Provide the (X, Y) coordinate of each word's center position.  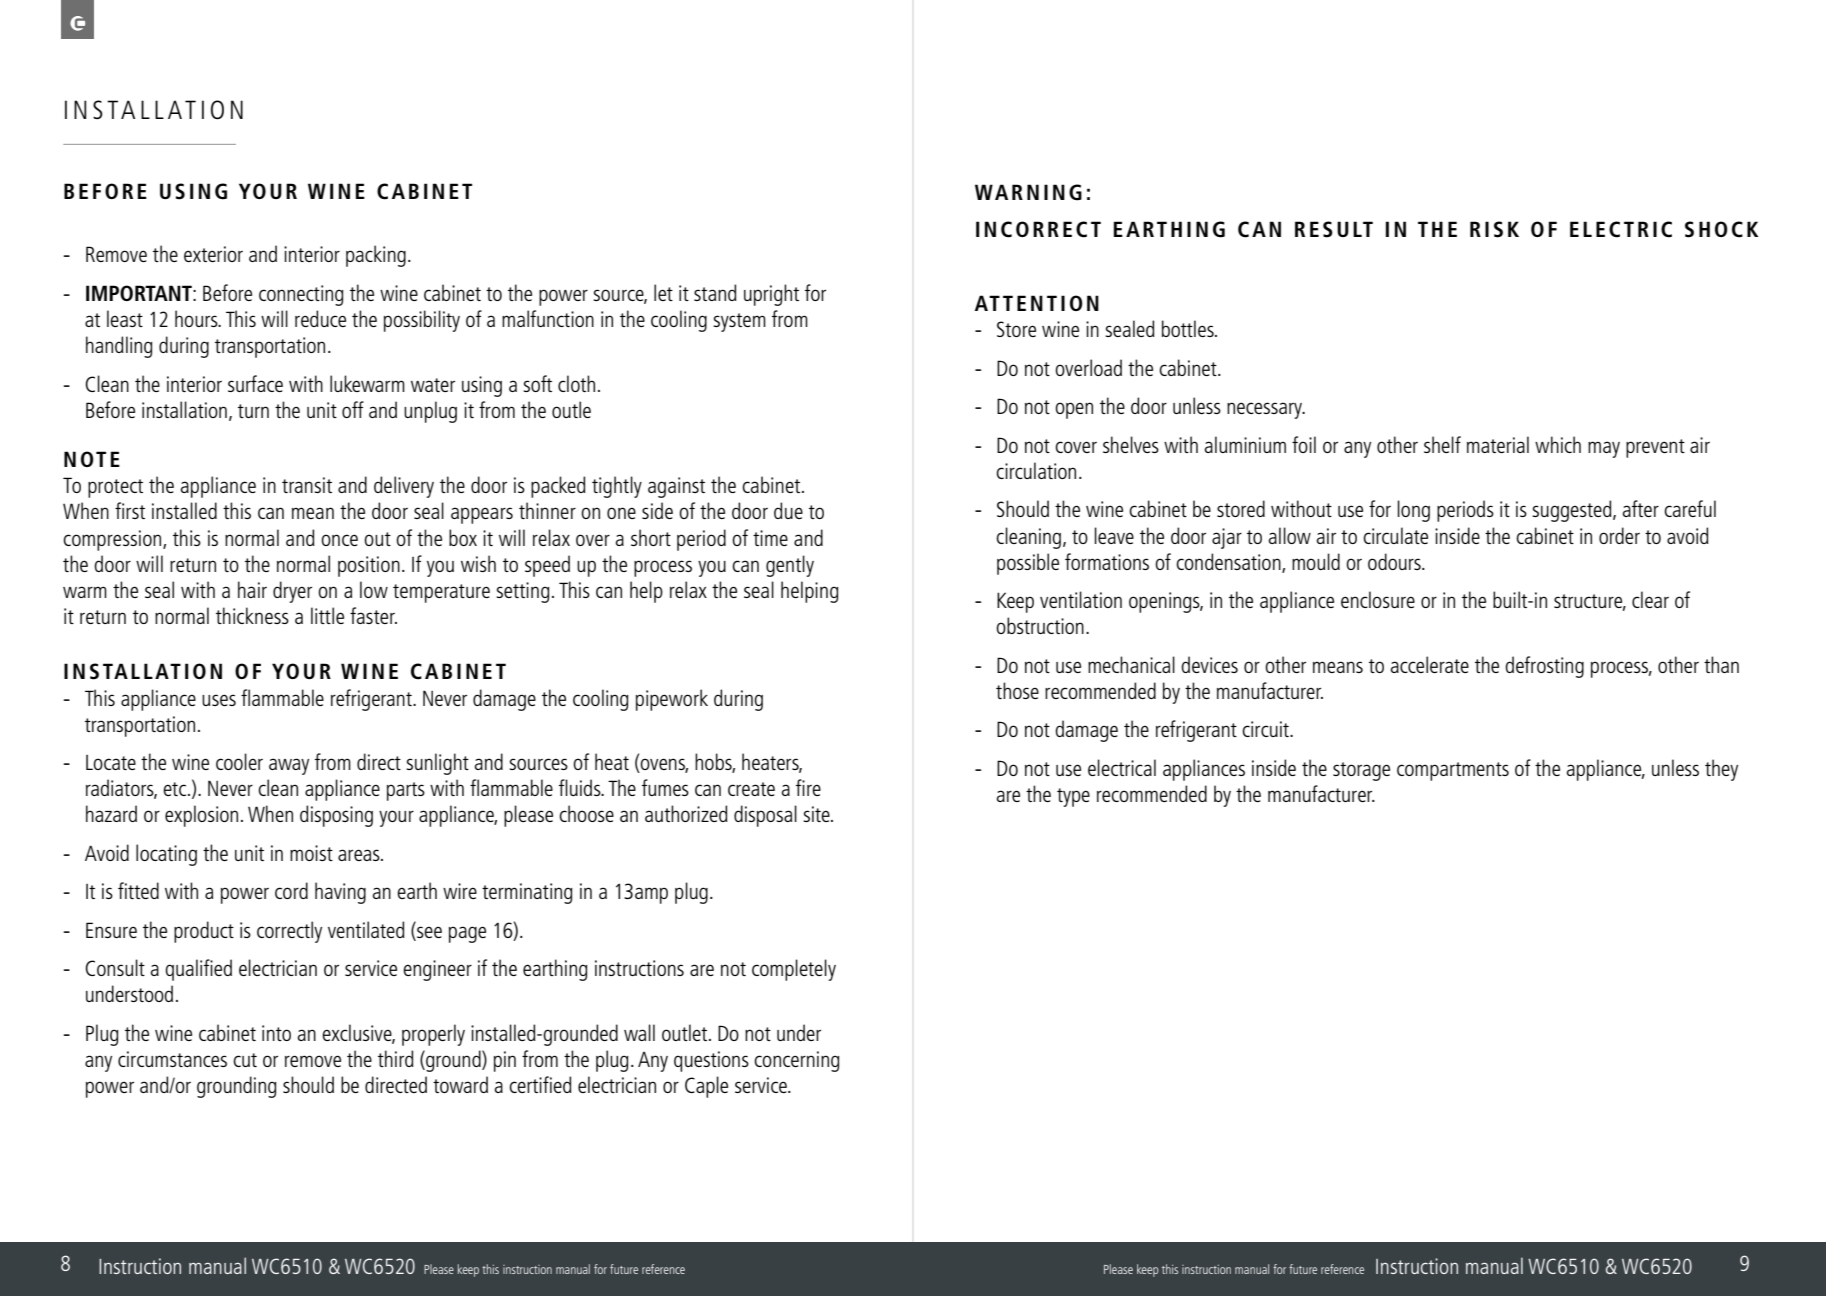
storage (1361, 771)
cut (245, 1060)
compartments (1453, 771)
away (289, 766)
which (1558, 444)
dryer (292, 592)
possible (1028, 564)
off (353, 409)
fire (808, 787)
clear (1650, 599)
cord (291, 890)
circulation (1036, 470)
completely (794, 970)
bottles (1189, 328)
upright (771, 295)
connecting (301, 295)
